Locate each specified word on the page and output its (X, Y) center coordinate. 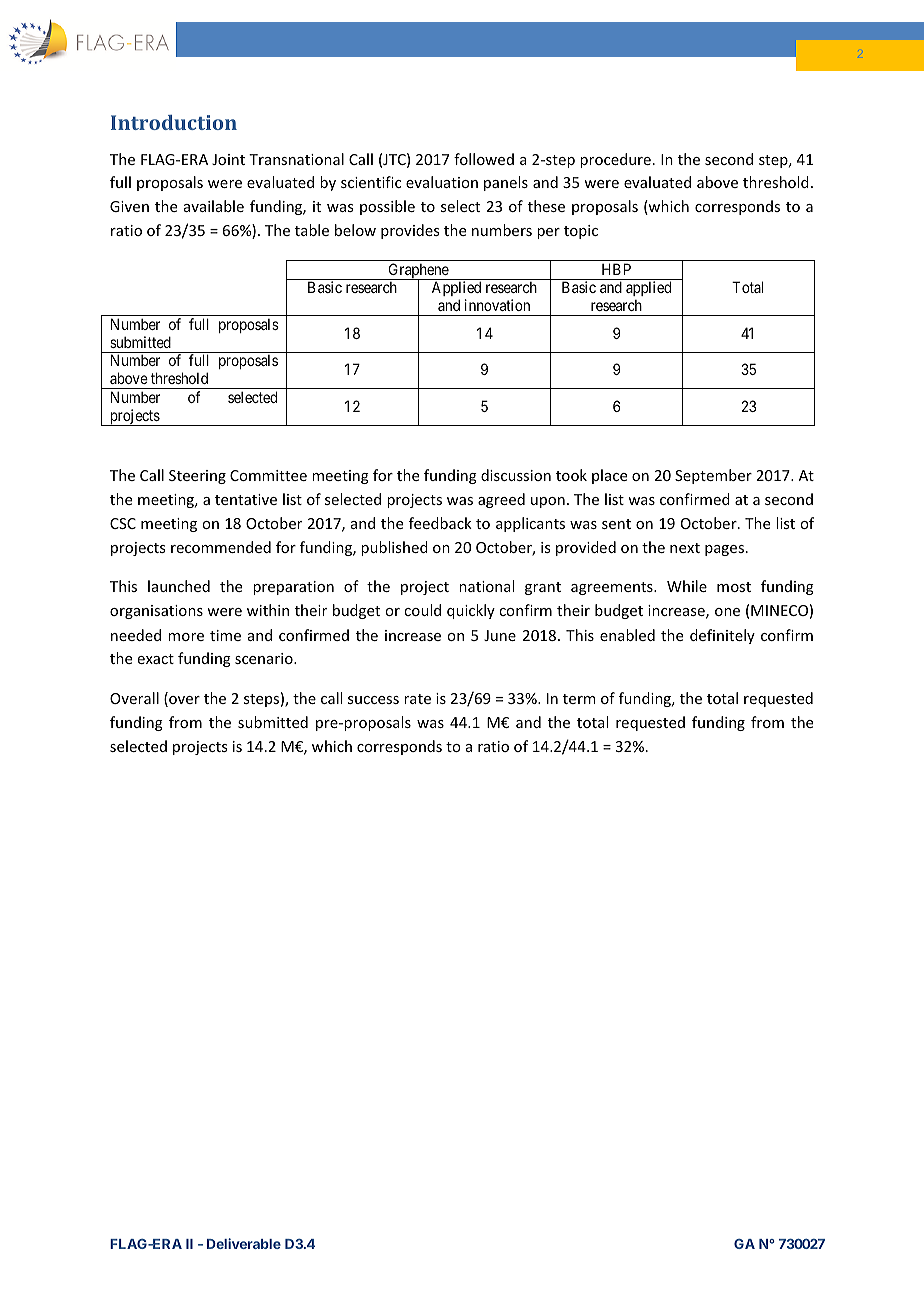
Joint (228, 159)
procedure (615, 160)
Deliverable (244, 1243)
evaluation (442, 182)
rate (417, 699)
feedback (440, 523)
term (579, 699)
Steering (197, 477)
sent (616, 524)
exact (156, 659)
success (373, 700)
